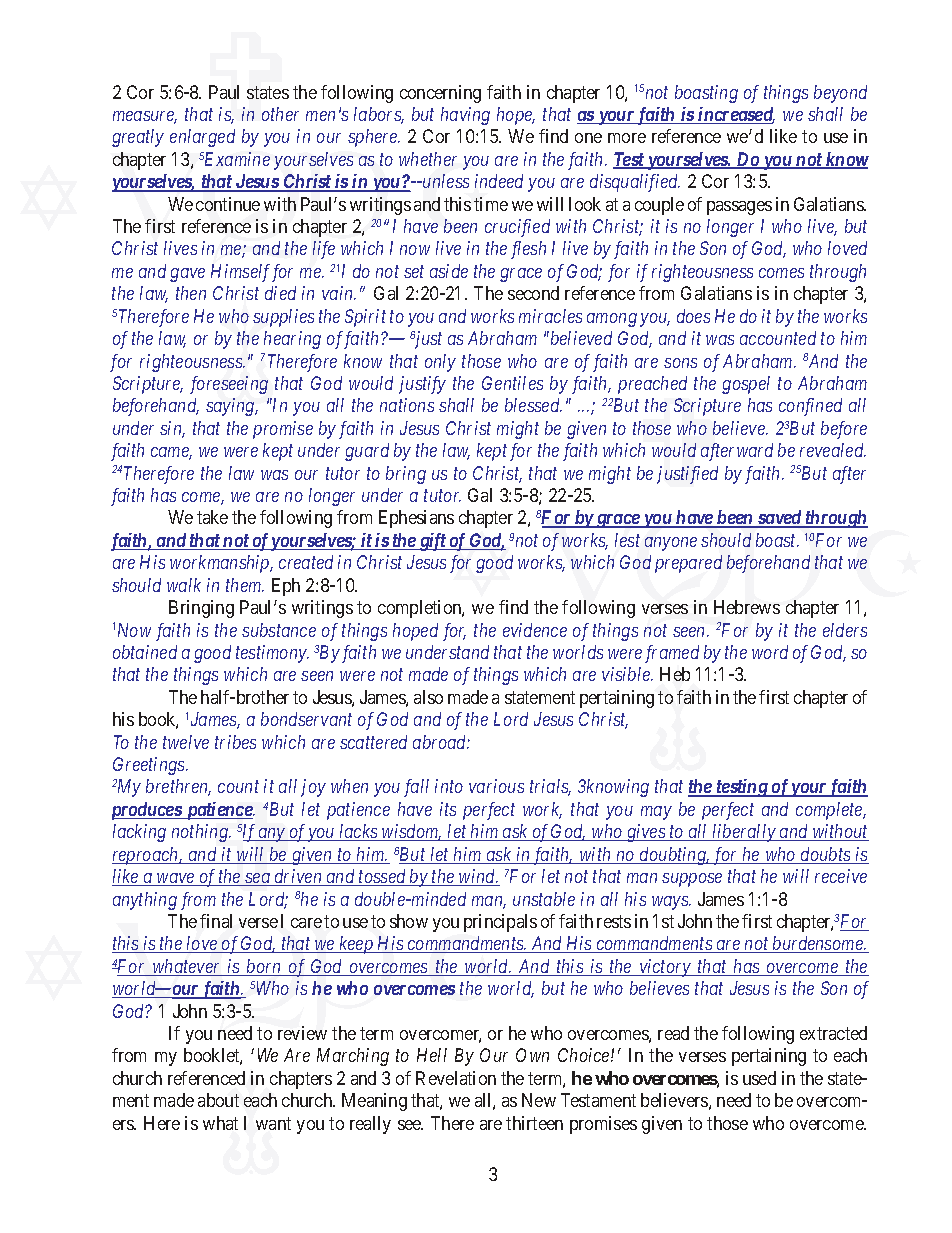 The image size is (952, 1233). What do you see at coordinates (245, 585) in the page?
I see `them` at bounding box center [245, 585].
